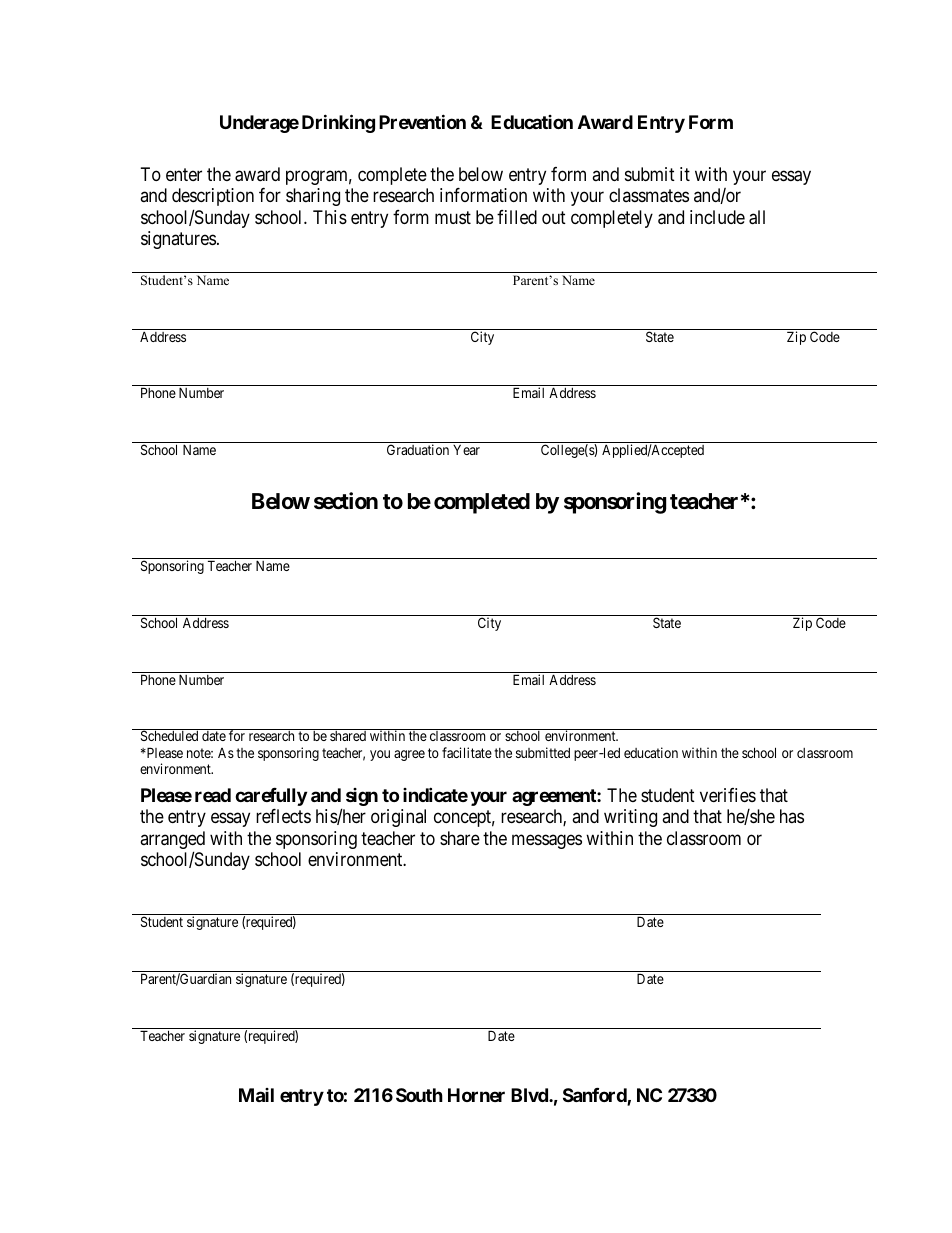  Describe the element at coordinates (213, 197) in the document. I see `description` at that location.
